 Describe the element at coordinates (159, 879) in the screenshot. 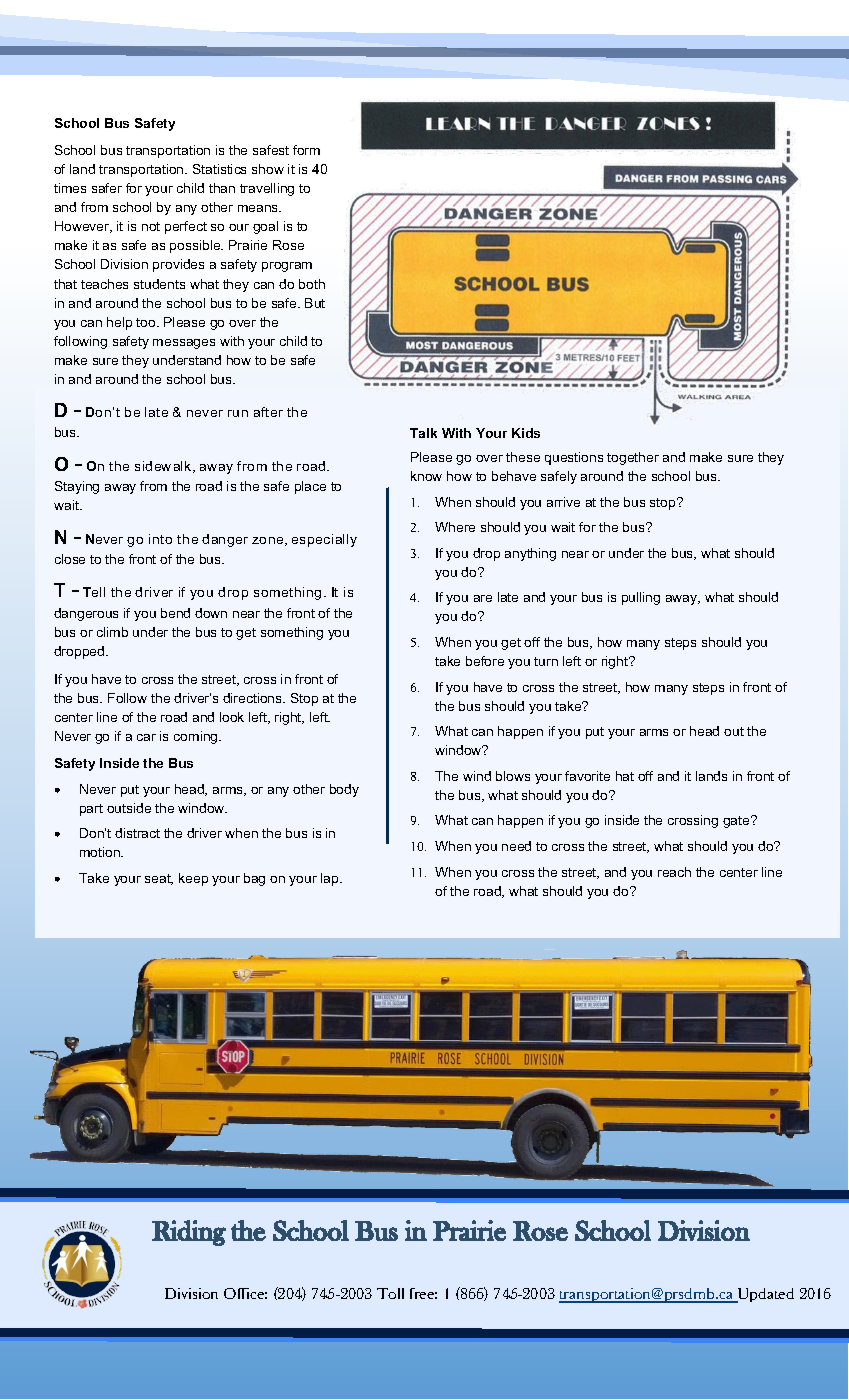

I see `seat` at that location.
